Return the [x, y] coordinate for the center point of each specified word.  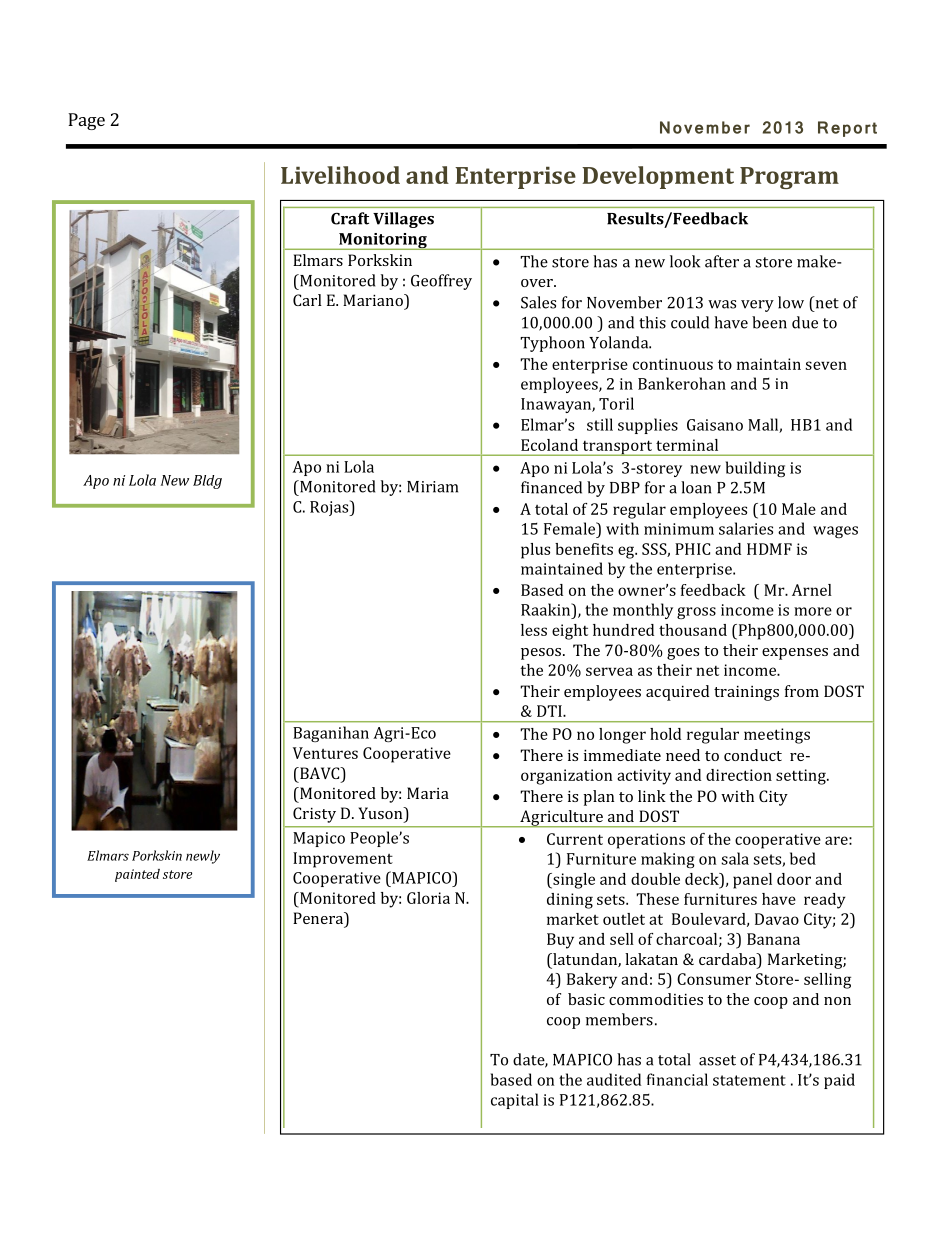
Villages [403, 220]
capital [515, 1101]
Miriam [432, 487]
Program [789, 178]
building [755, 469]
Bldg [207, 482]
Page [86, 121]
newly [203, 857]
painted [137, 875]
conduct [753, 755]
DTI [550, 711]
